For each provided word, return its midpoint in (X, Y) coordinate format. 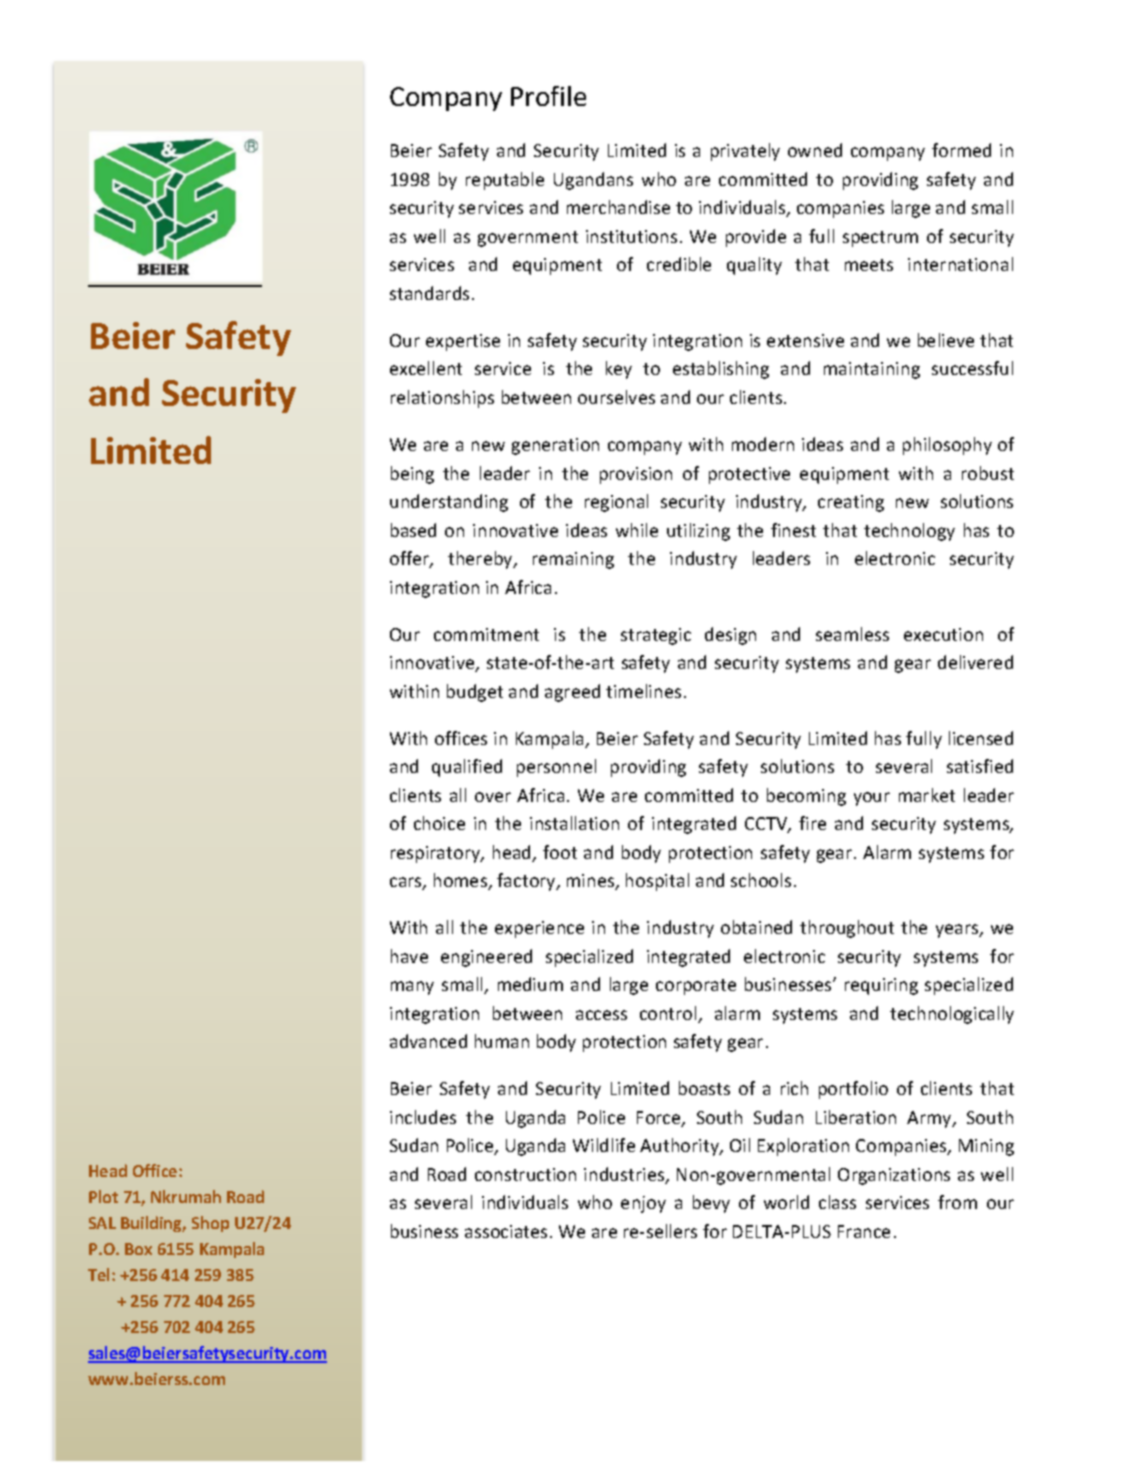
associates (506, 1231)
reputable (505, 181)
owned (815, 150)
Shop (210, 1224)
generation (555, 446)
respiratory (437, 854)
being (412, 475)
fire (812, 823)
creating (851, 503)
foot (560, 852)
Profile (548, 96)
